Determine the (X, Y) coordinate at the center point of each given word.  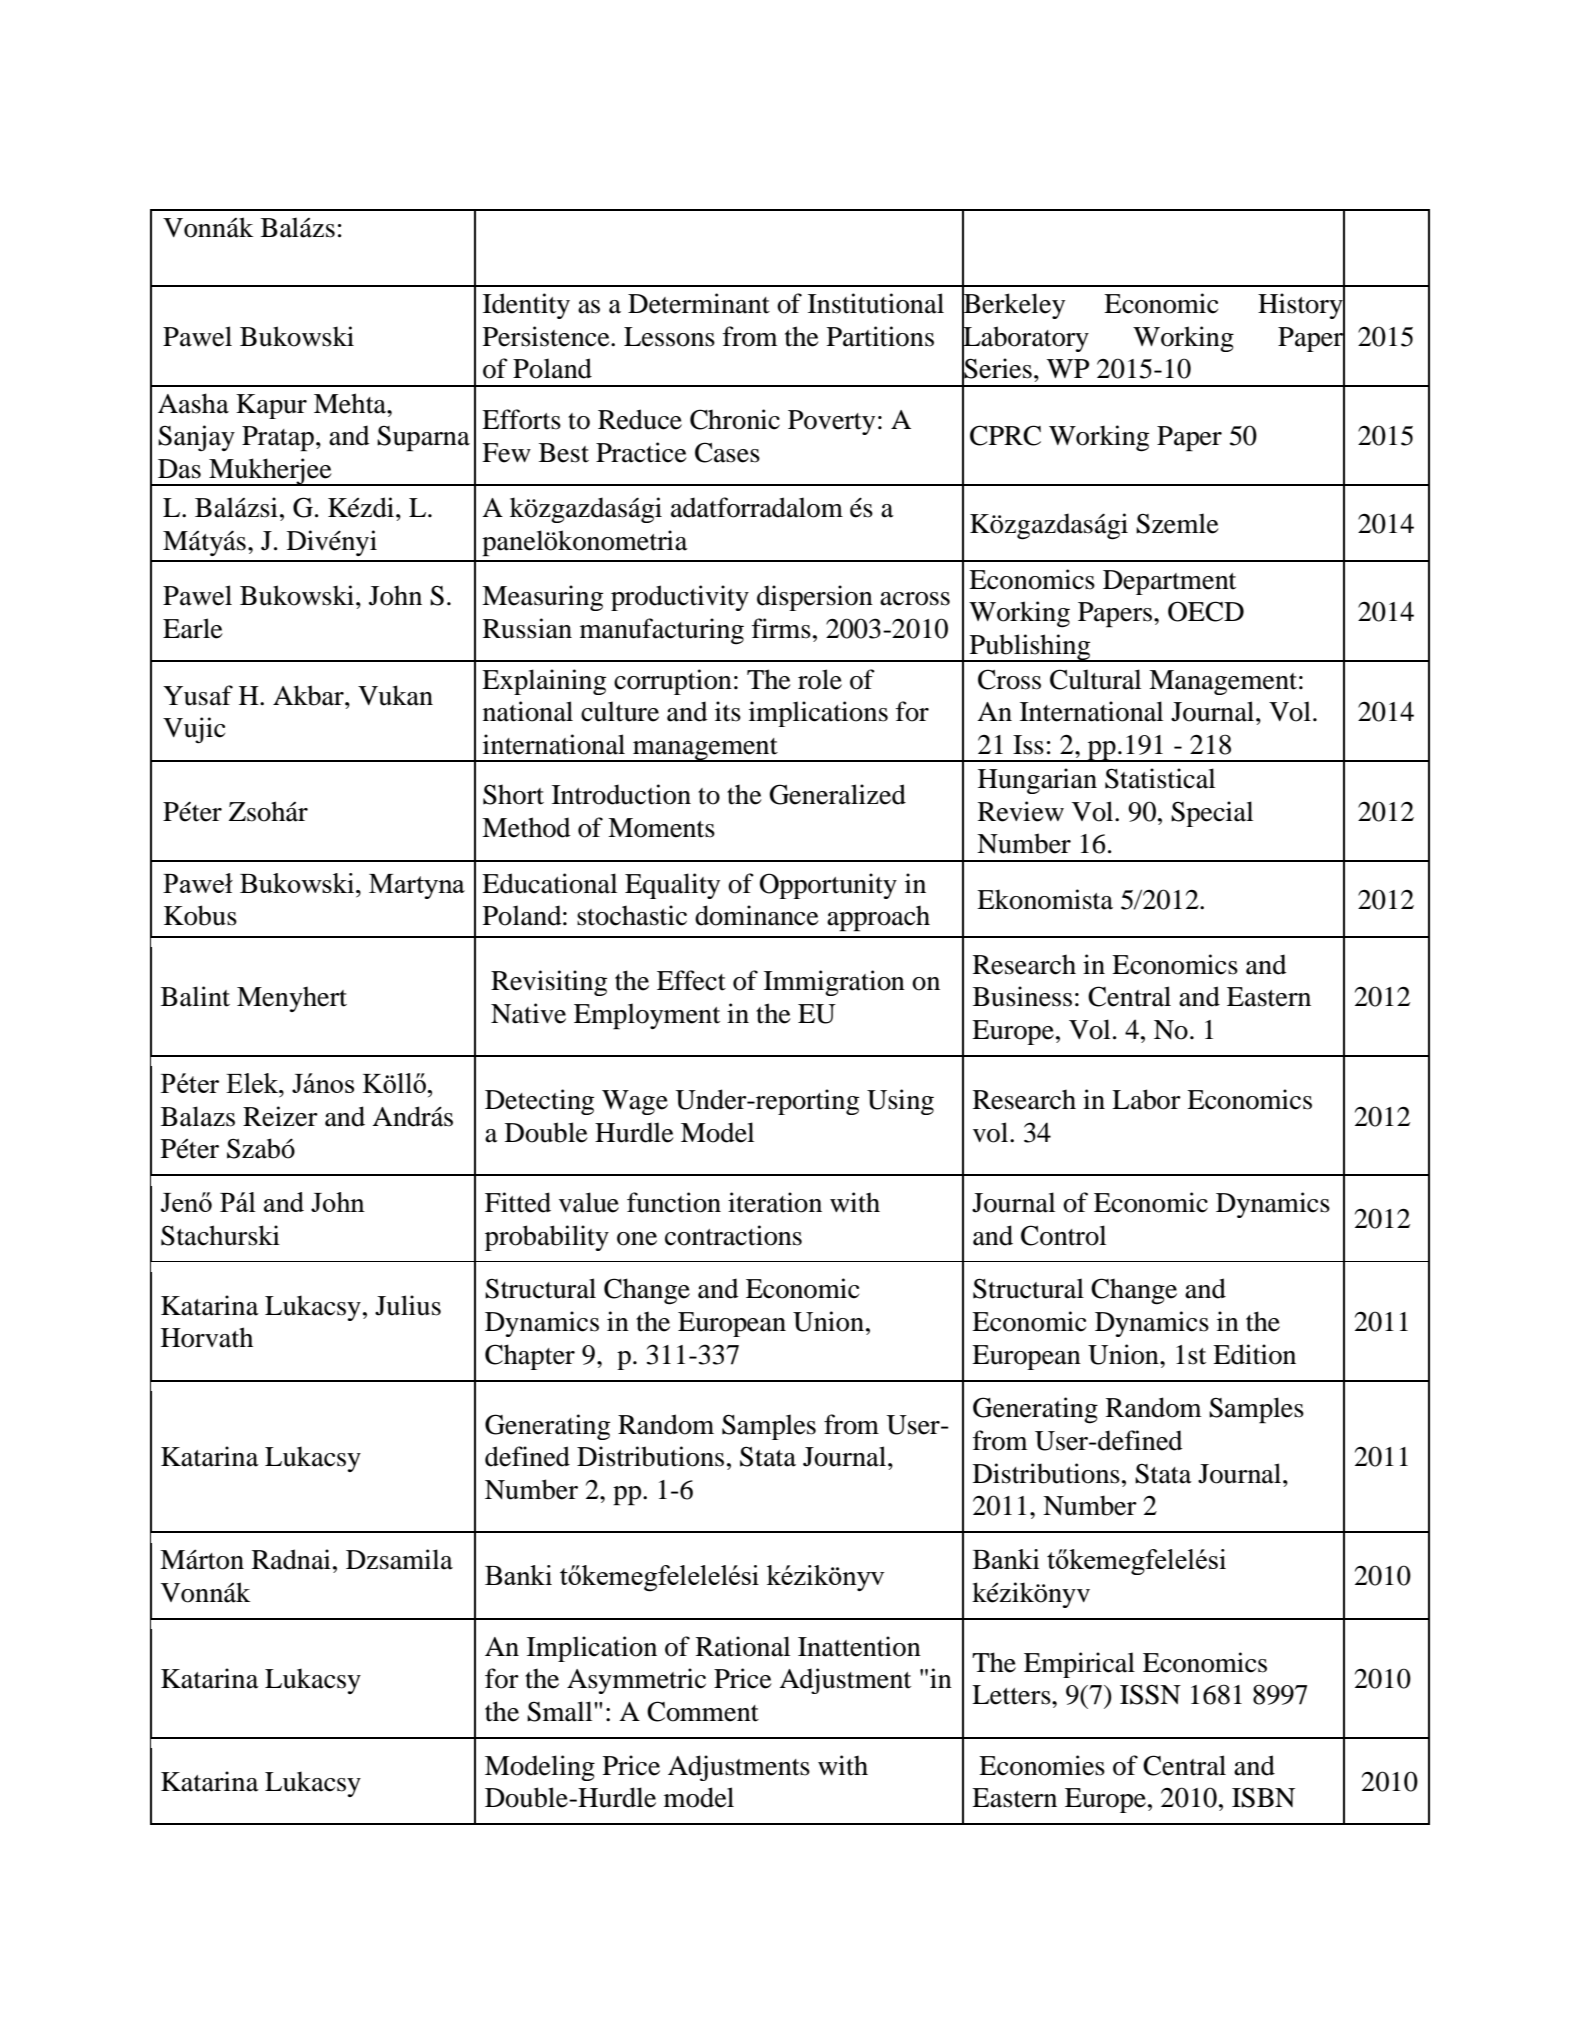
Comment (703, 1711)
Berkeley (1013, 306)
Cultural (1095, 679)
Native (528, 1013)
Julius (408, 1305)
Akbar (309, 695)
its (728, 711)
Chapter (530, 1357)
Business (1022, 996)
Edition (1254, 1354)
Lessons (669, 337)
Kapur (271, 406)
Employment (647, 1016)
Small (561, 1711)
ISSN (1150, 1694)
